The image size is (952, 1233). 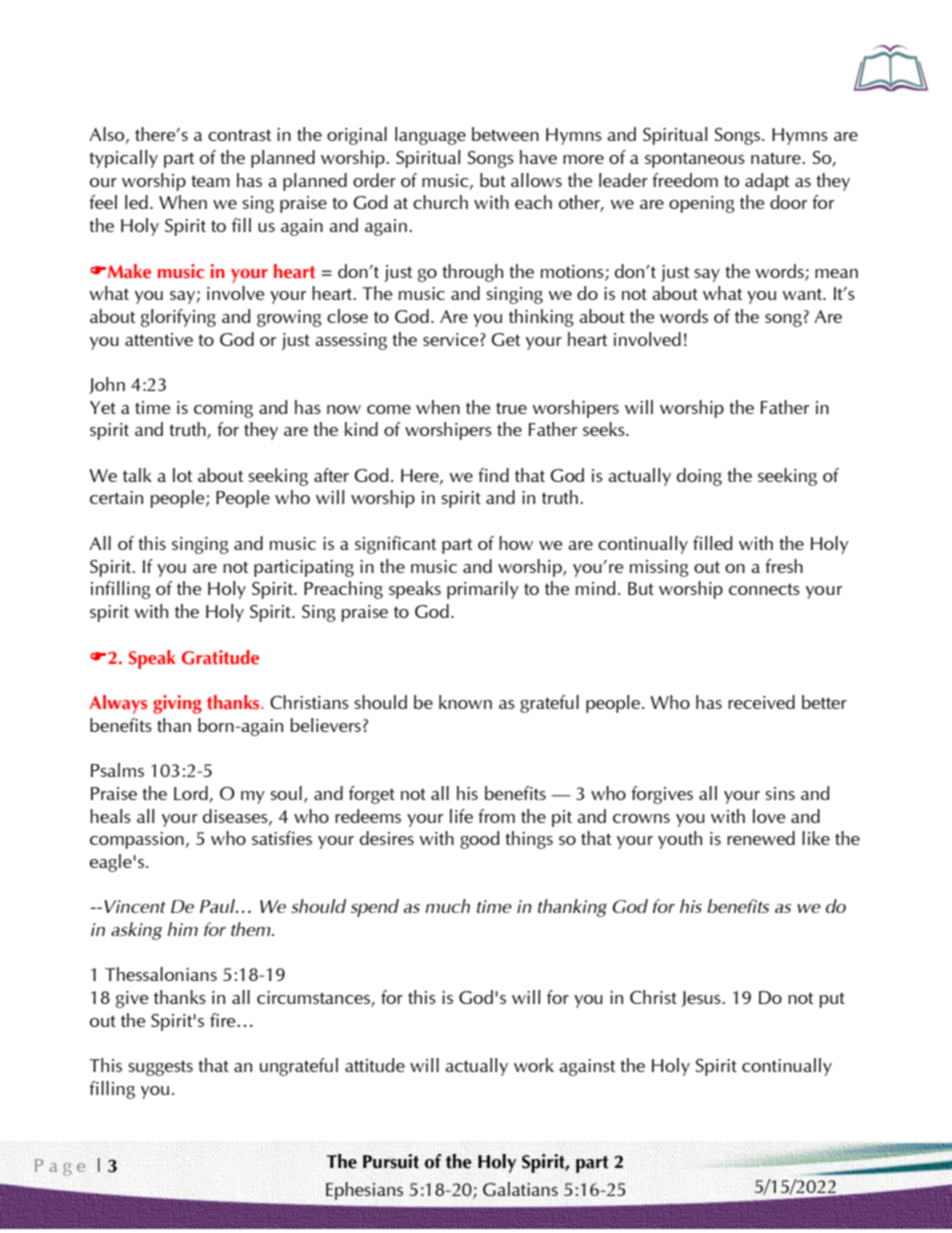 What do you see at coordinates (182, 929) in the document?
I see `him` at bounding box center [182, 929].
